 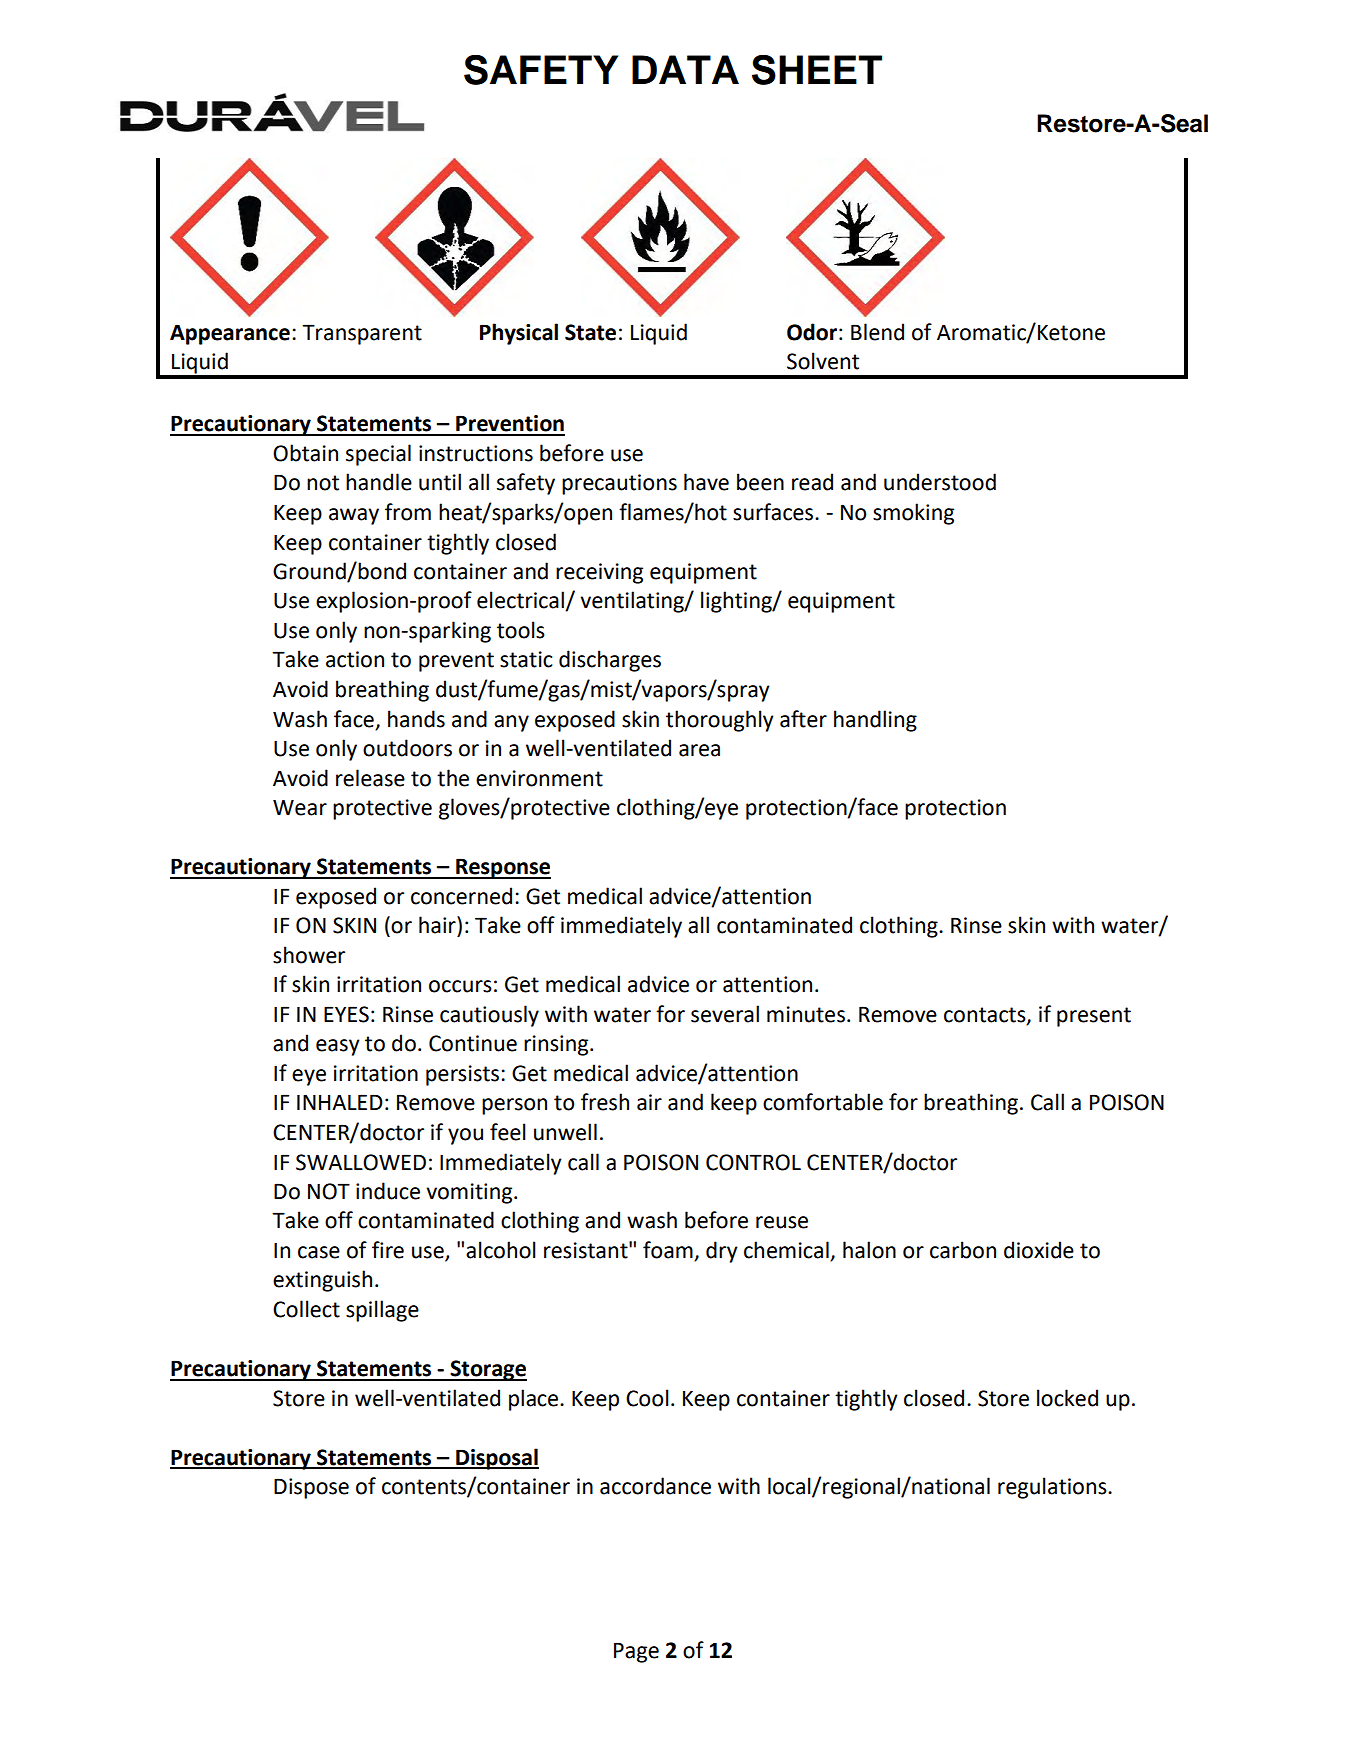 What do you see at coordinates (685, 69) in the document?
I see `DATA` at bounding box center [685, 69].
